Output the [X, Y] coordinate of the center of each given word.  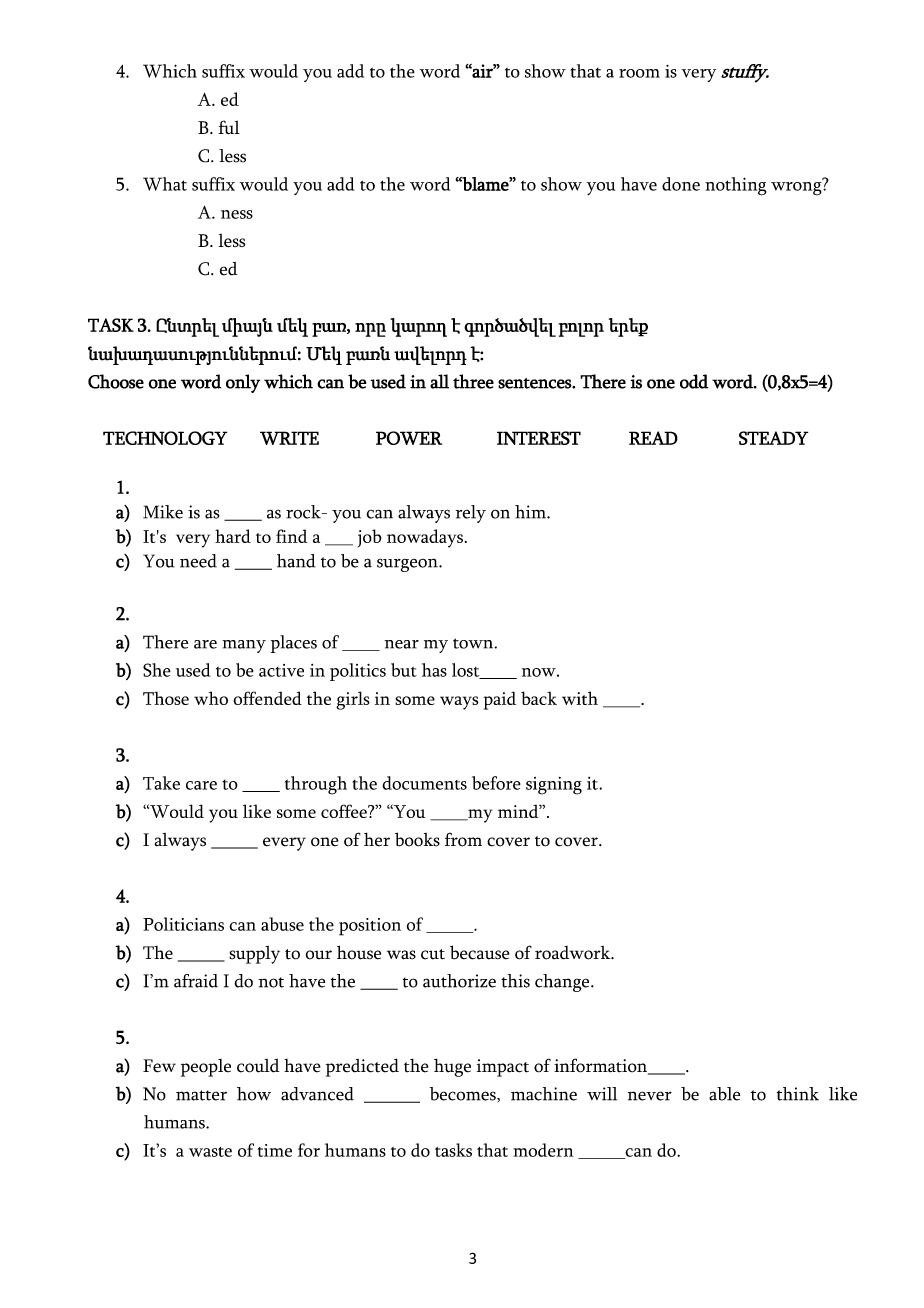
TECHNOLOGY [165, 438]
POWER [409, 438]
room [639, 73]
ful [229, 127]
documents [424, 783]
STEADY [773, 438]
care [201, 785]
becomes [464, 1094]
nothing [736, 186]
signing [554, 786]
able [724, 1094]
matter [201, 1095]
